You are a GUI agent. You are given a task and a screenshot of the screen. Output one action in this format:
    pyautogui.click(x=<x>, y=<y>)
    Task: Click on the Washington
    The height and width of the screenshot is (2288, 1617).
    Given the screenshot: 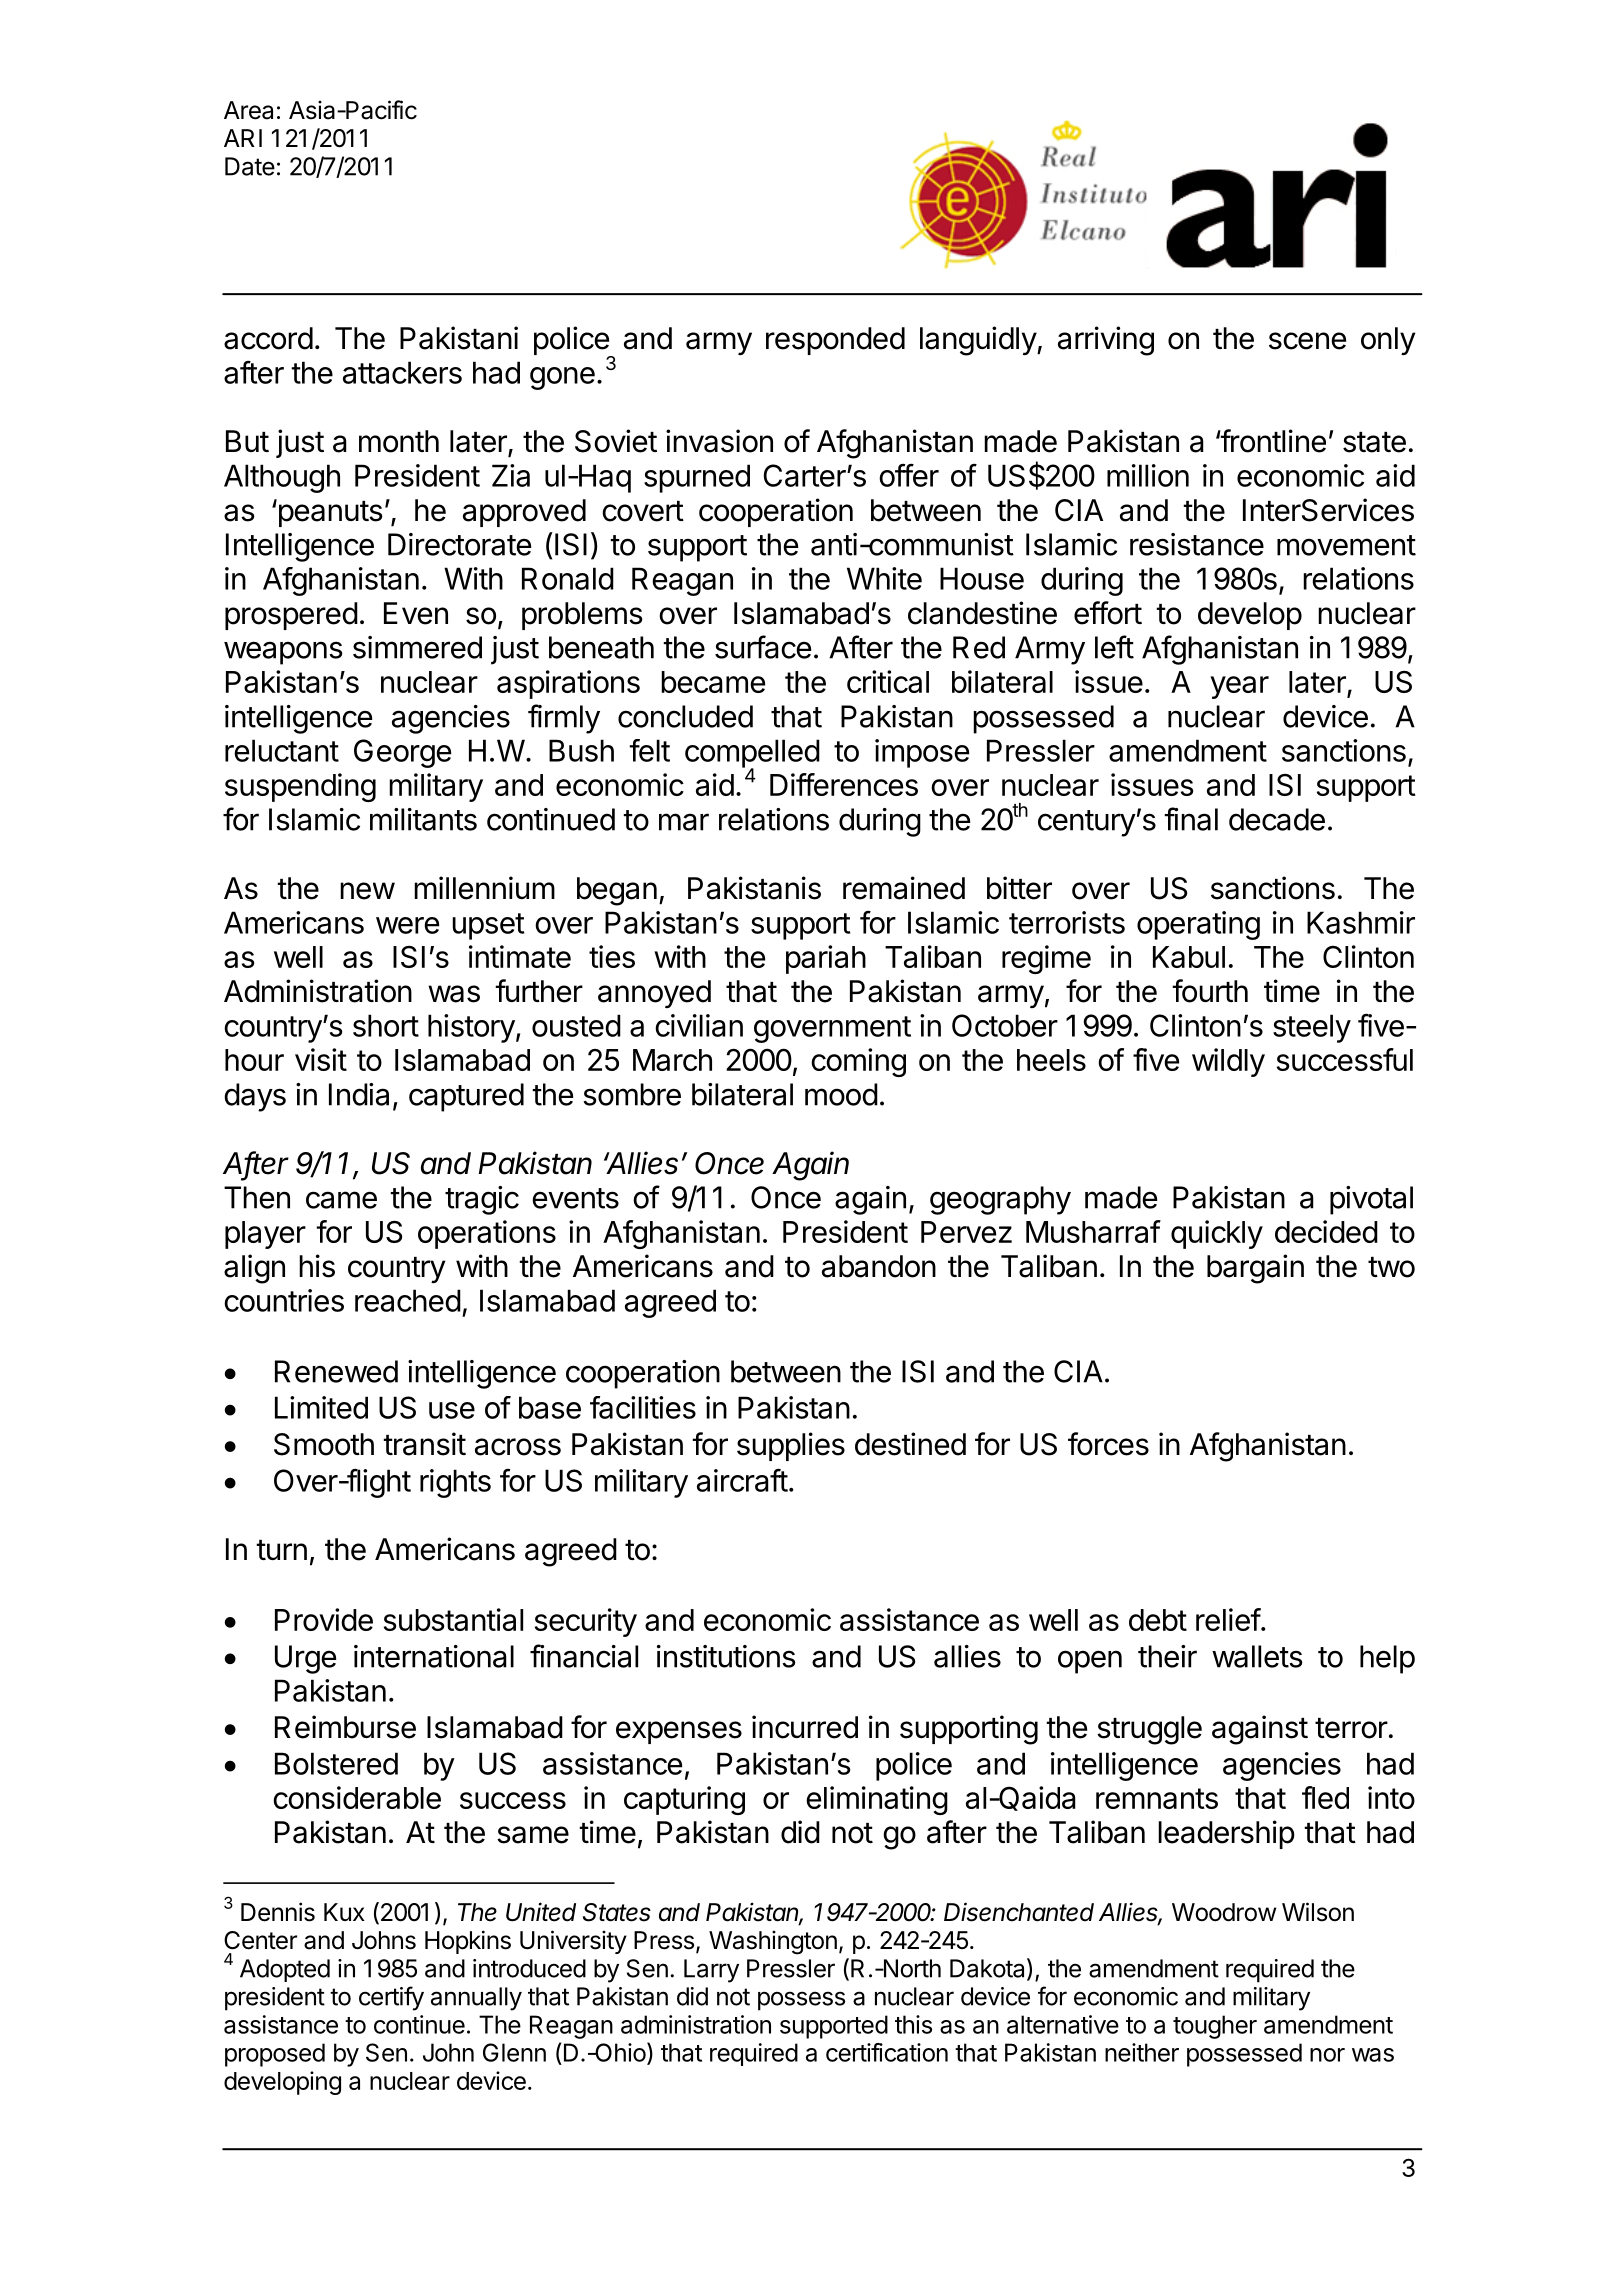 What is the action you would take?
    pyautogui.click(x=773, y=1943)
